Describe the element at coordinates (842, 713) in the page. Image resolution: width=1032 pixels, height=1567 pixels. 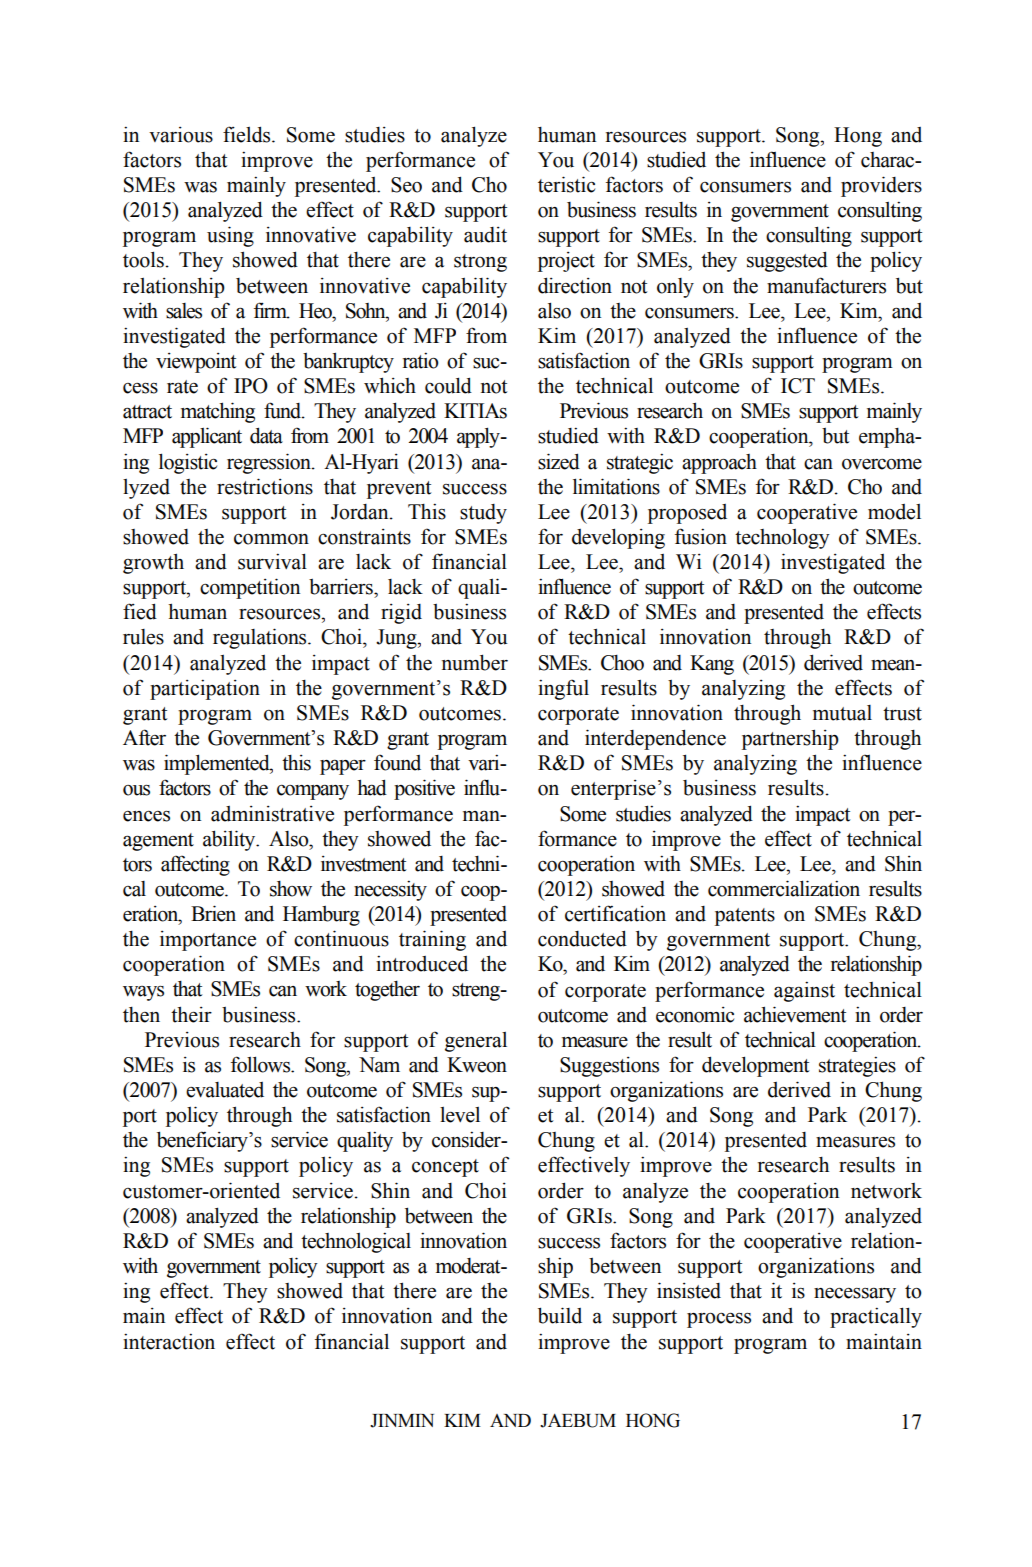
I see `mutual` at that location.
